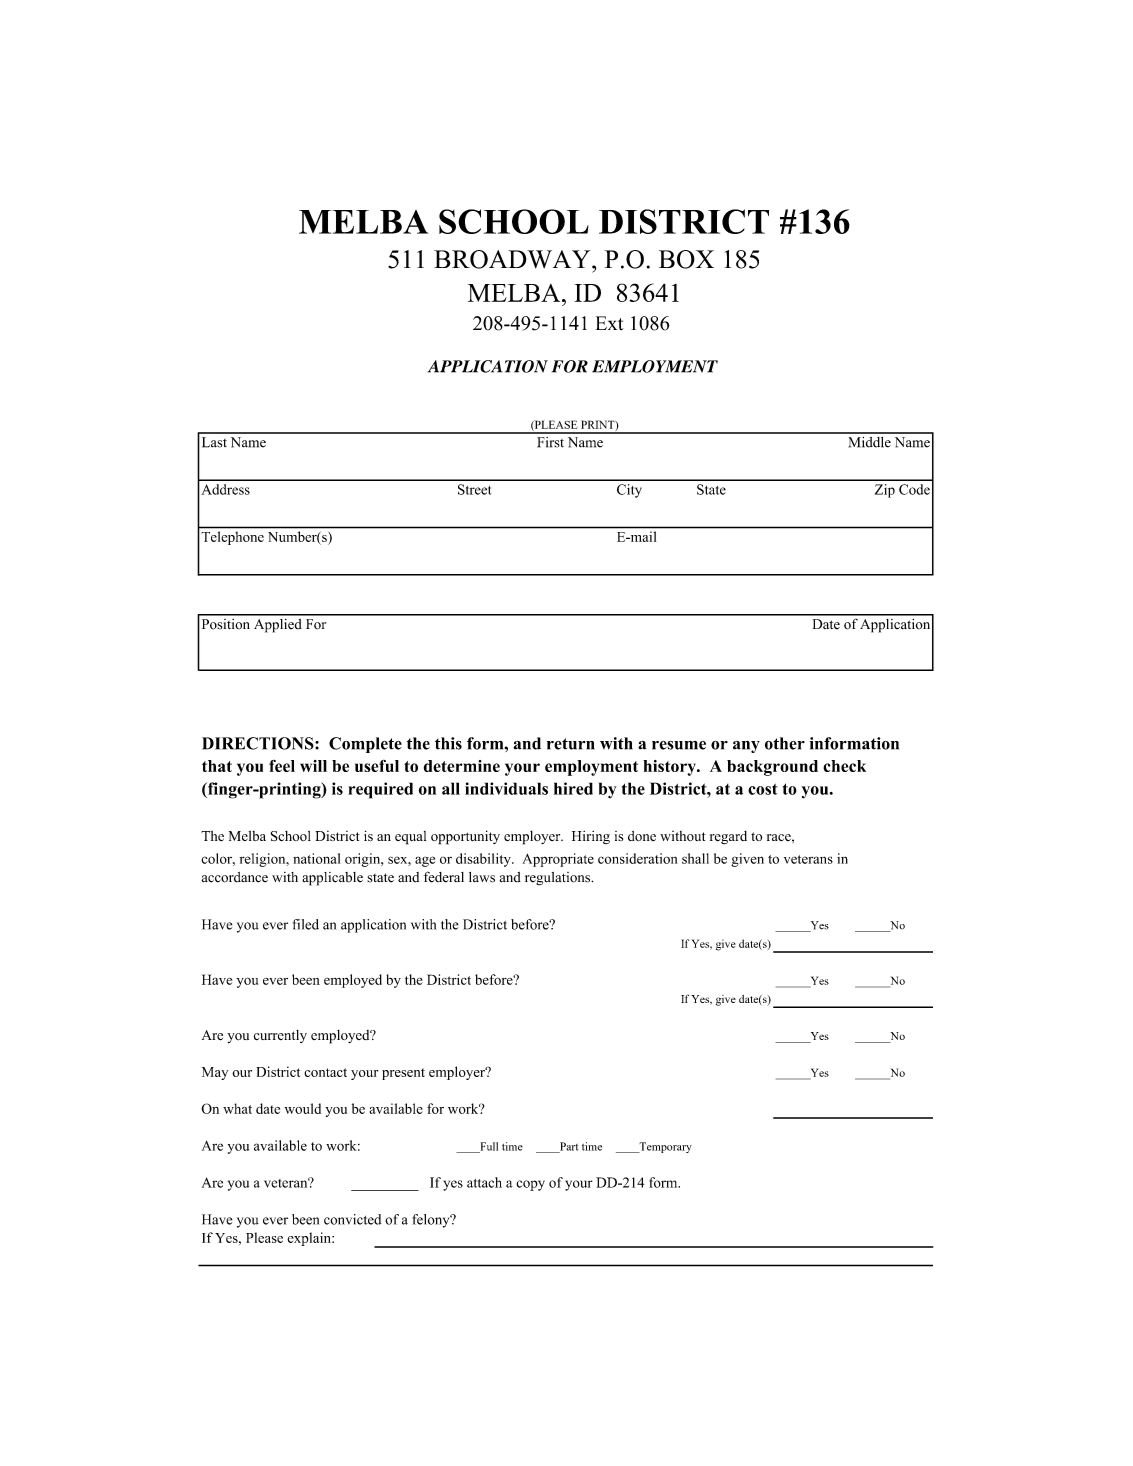  I want to click on individuals, so click(506, 788).
